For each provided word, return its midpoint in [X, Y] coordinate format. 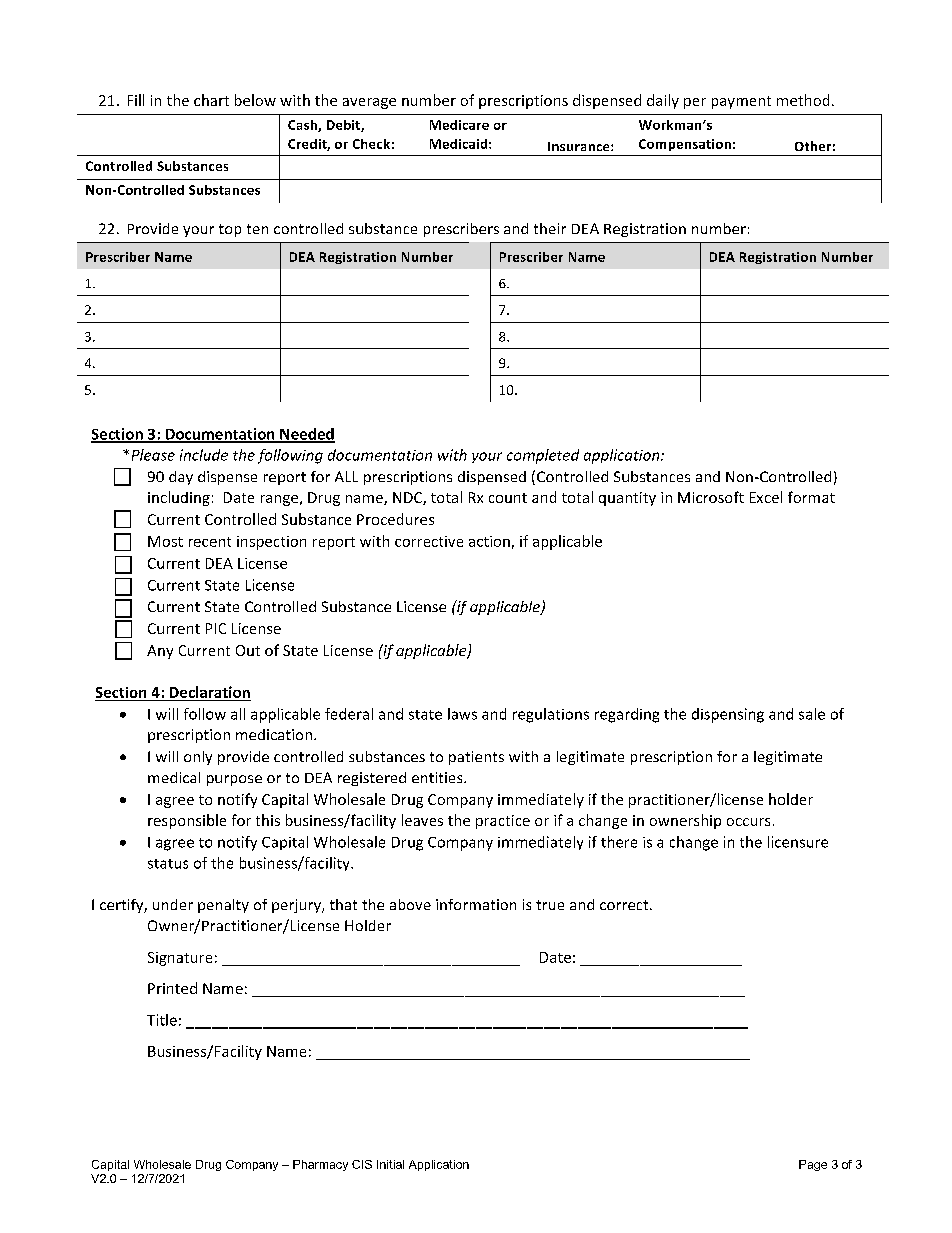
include [204, 455]
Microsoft [711, 497]
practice [503, 822]
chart [211, 100]
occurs [748, 822]
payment [741, 102]
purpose [234, 780]
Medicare [459, 125]
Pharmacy [320, 1165]
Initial [390, 1164]
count [508, 498]
